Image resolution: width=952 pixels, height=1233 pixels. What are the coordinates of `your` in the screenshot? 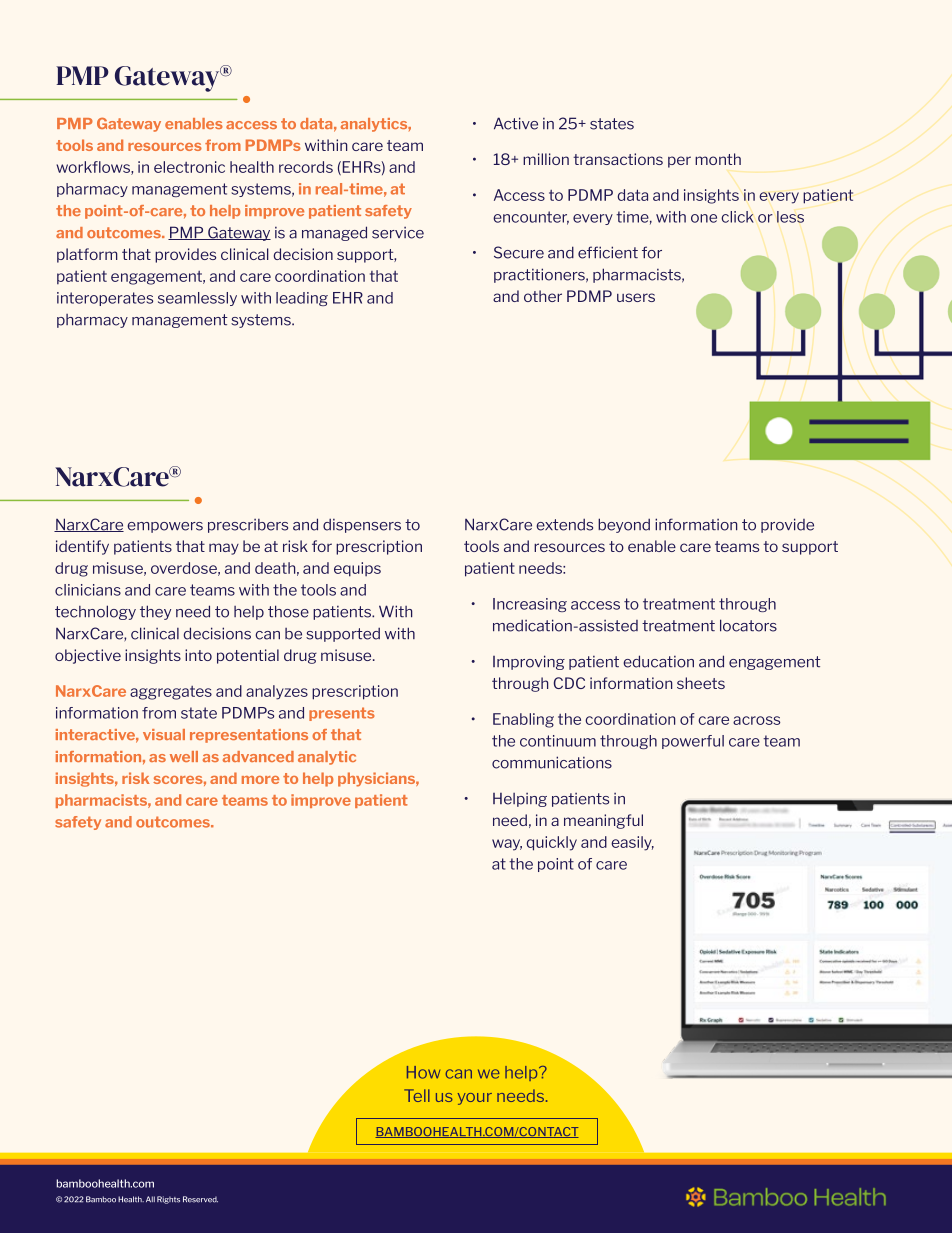 It's located at (475, 1099).
